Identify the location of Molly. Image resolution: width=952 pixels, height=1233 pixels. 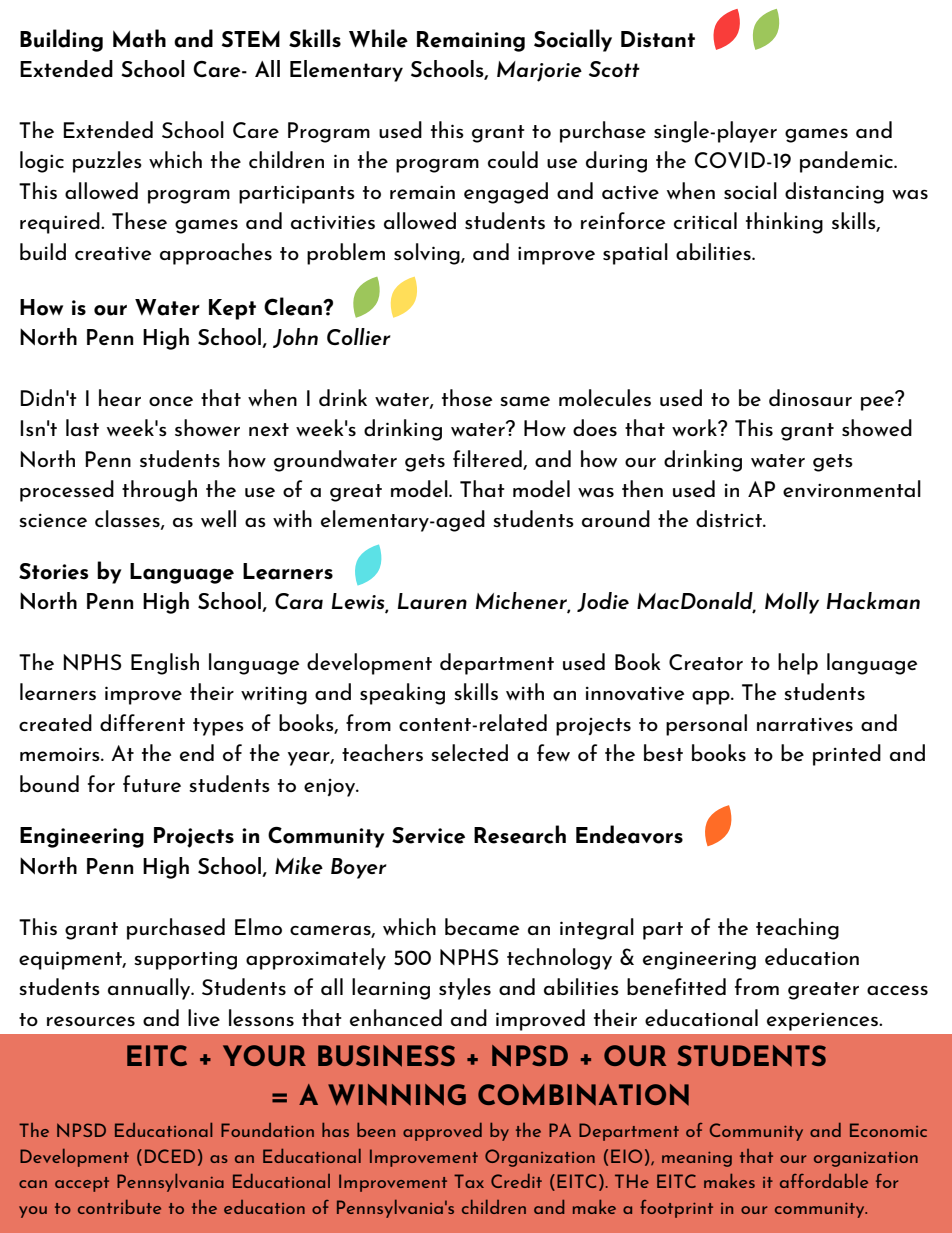
(792, 603).
